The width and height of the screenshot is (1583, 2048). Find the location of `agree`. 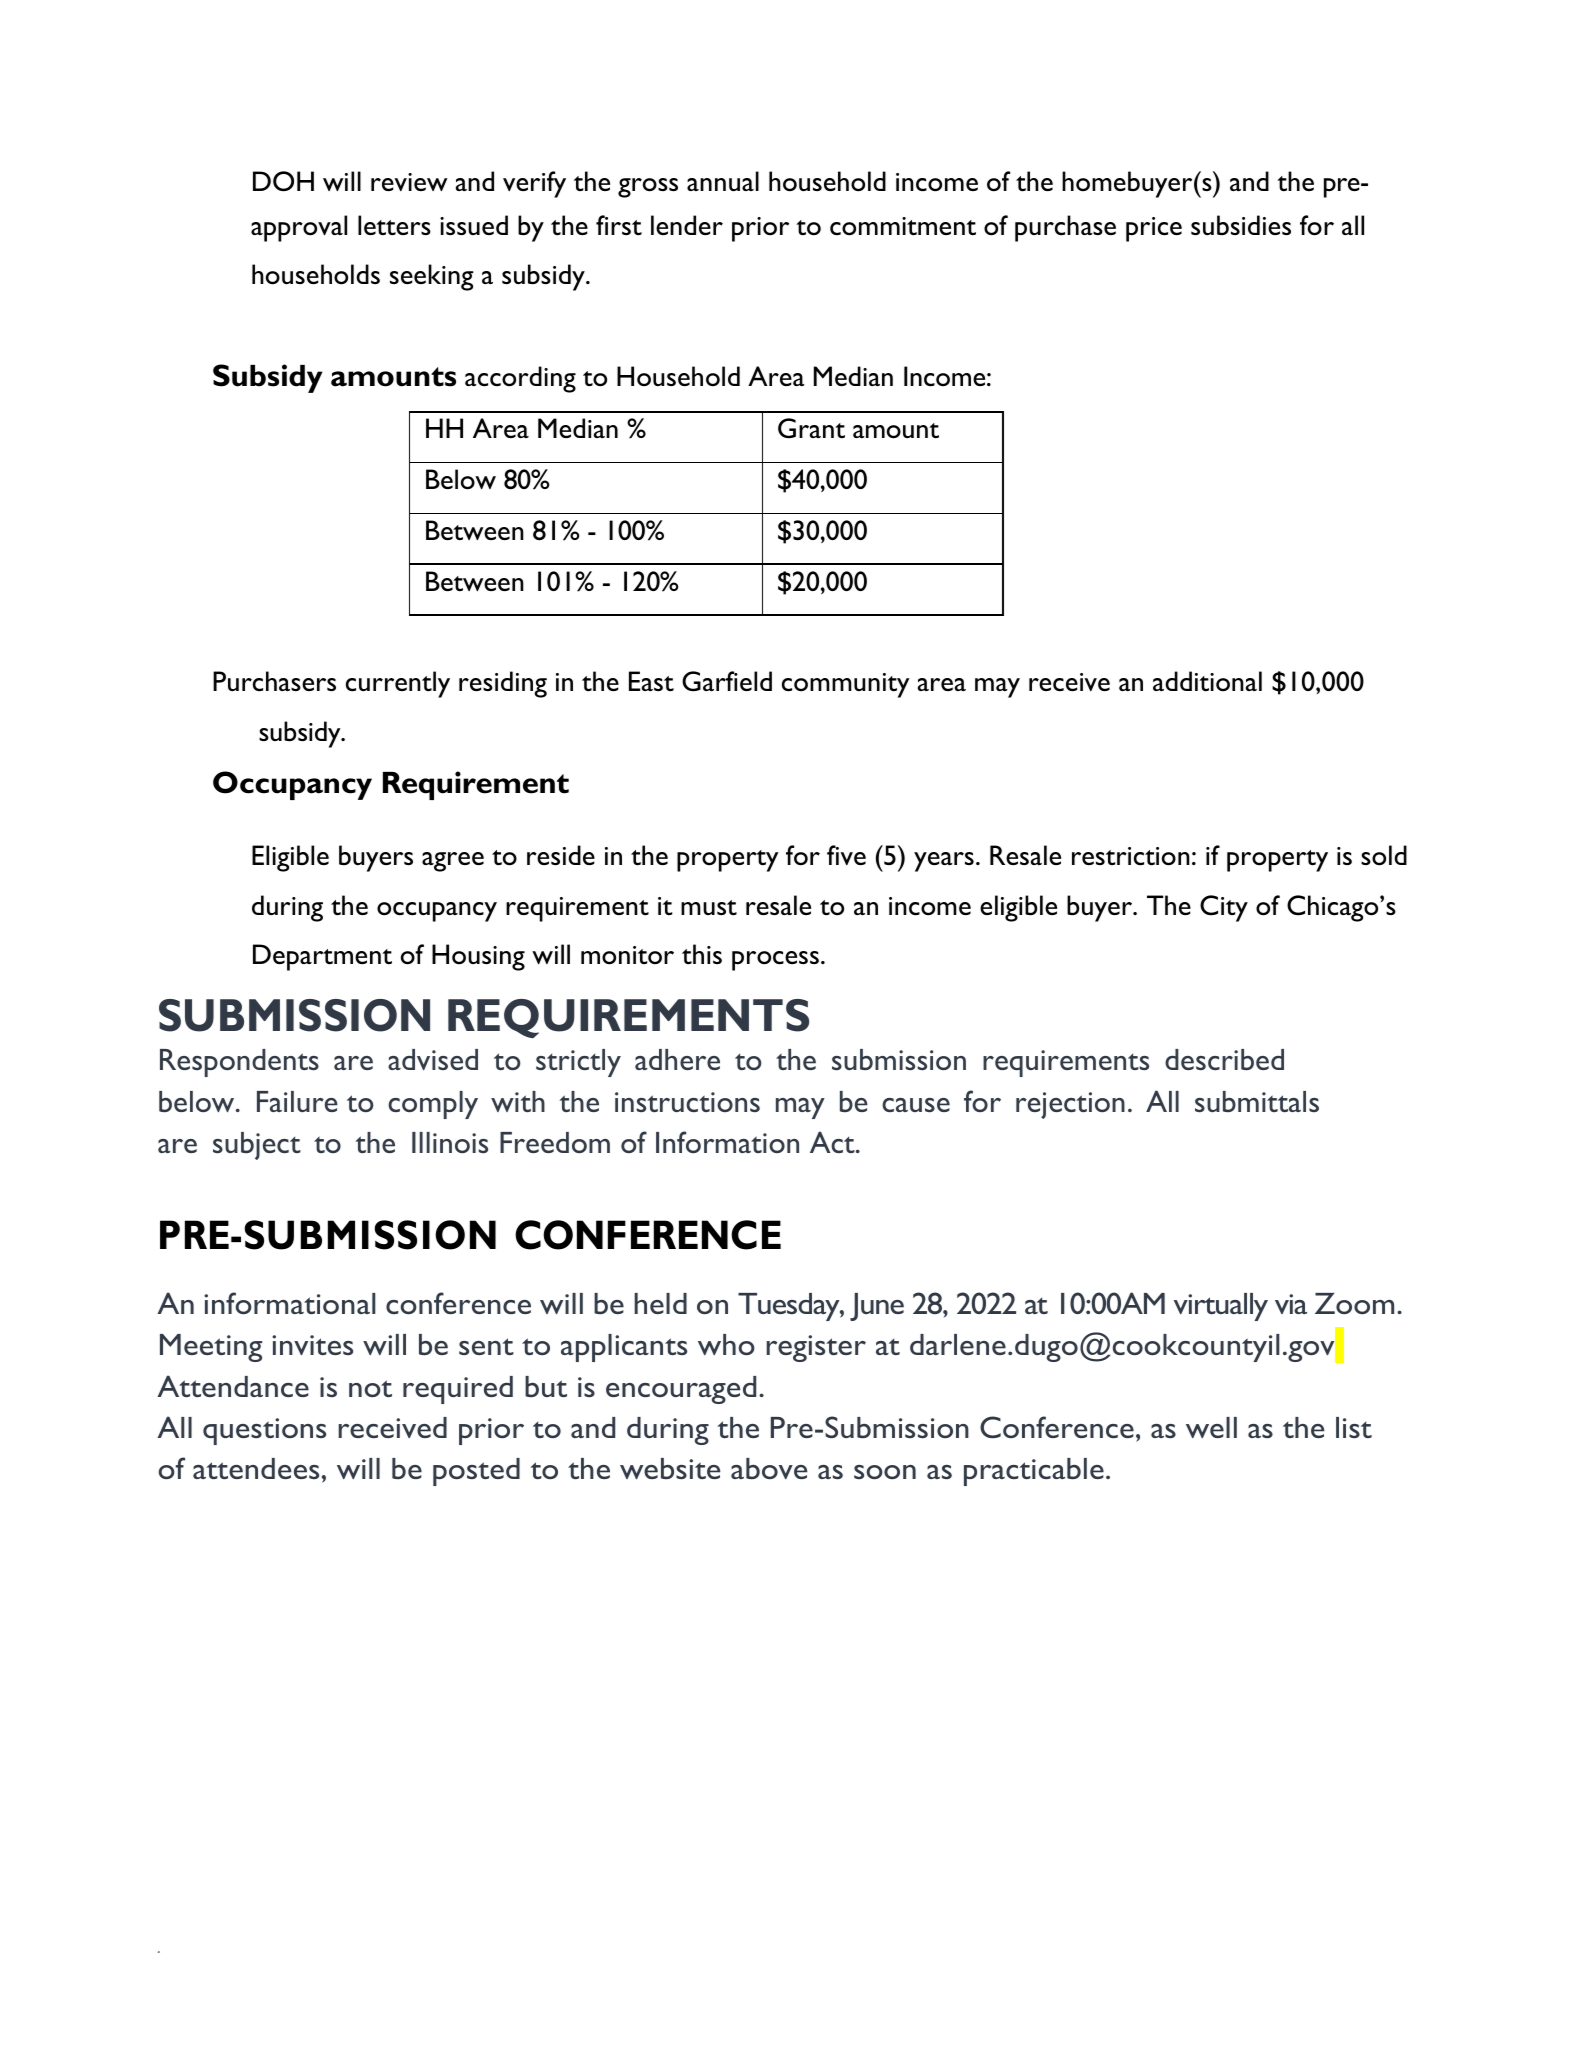

agree is located at coordinates (453, 862).
